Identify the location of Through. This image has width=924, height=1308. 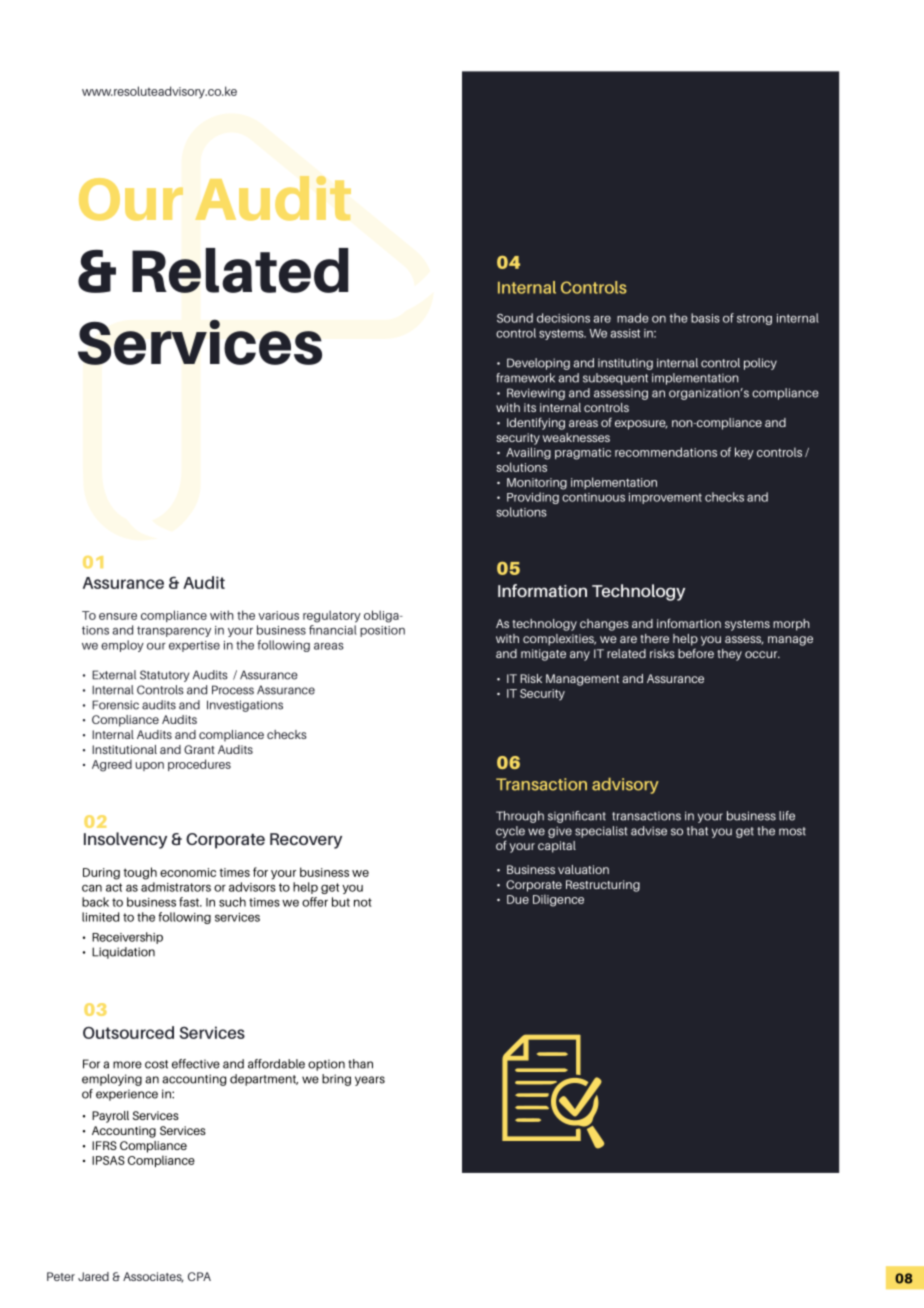
(520, 817).
